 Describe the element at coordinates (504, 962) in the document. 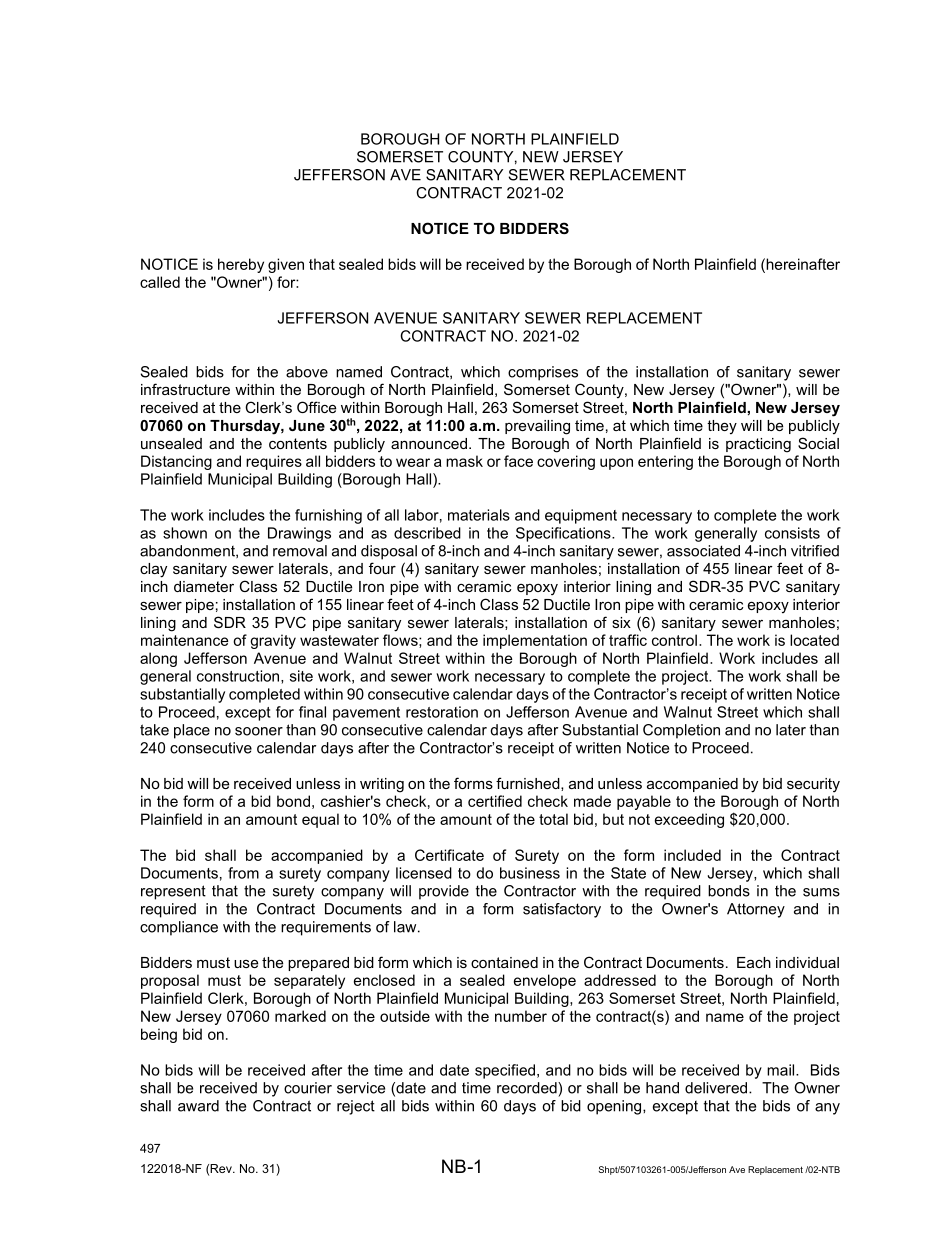

I see `contained` at that location.
